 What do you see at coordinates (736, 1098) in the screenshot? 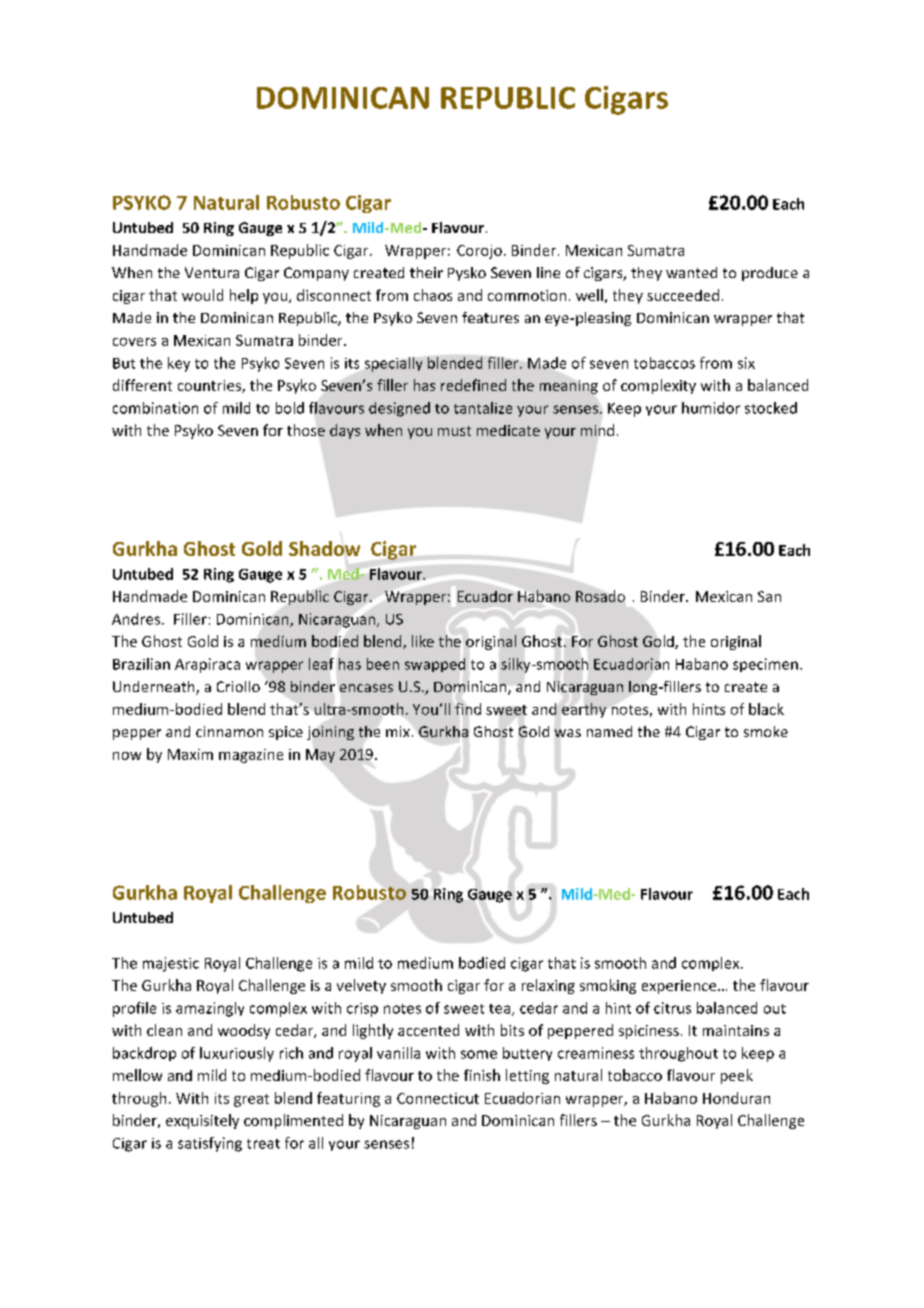
I see `Honduran` at bounding box center [736, 1098].
